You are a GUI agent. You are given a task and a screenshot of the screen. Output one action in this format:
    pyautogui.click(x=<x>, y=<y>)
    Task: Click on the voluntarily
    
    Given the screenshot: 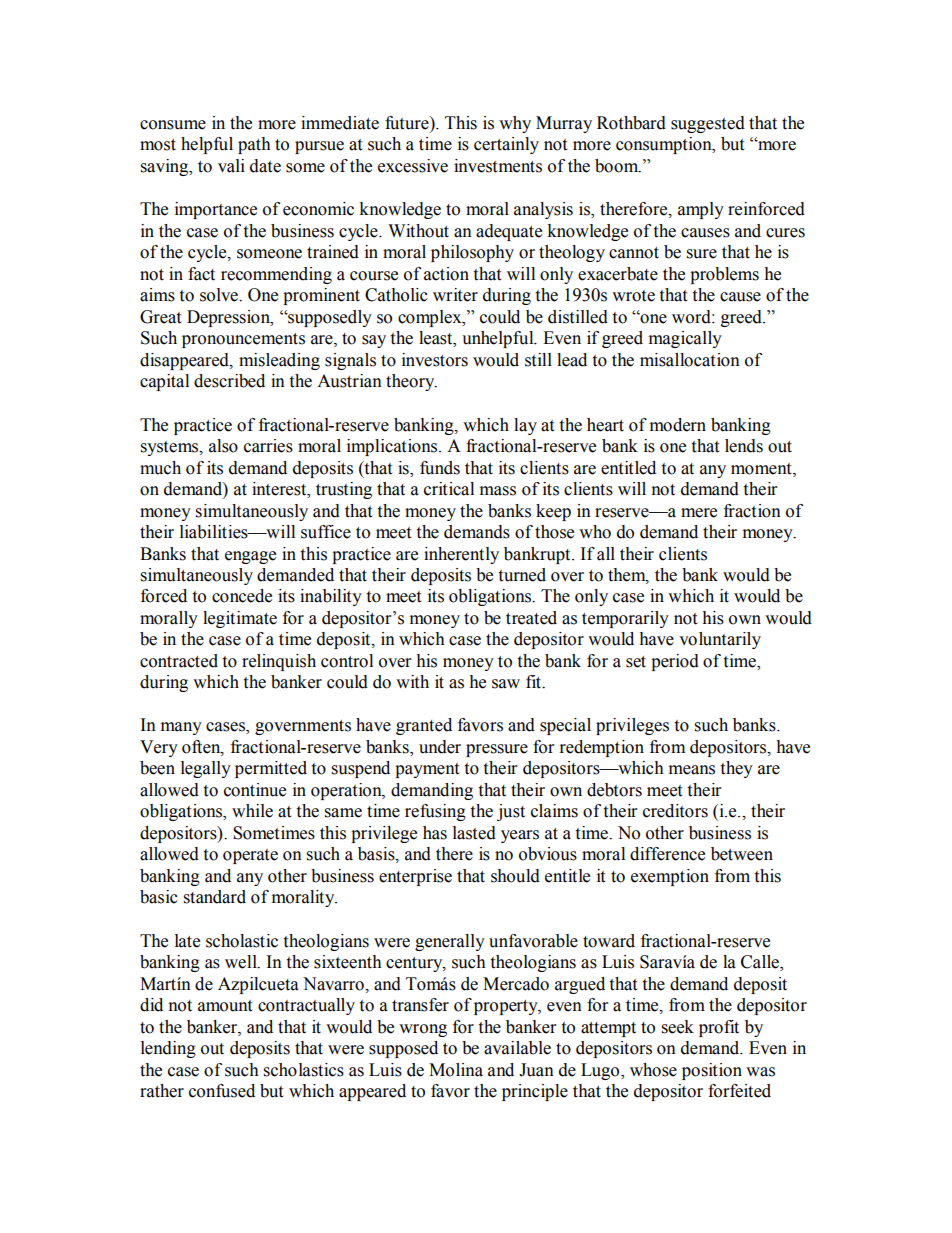 What is the action you would take?
    pyautogui.click(x=720, y=640)
